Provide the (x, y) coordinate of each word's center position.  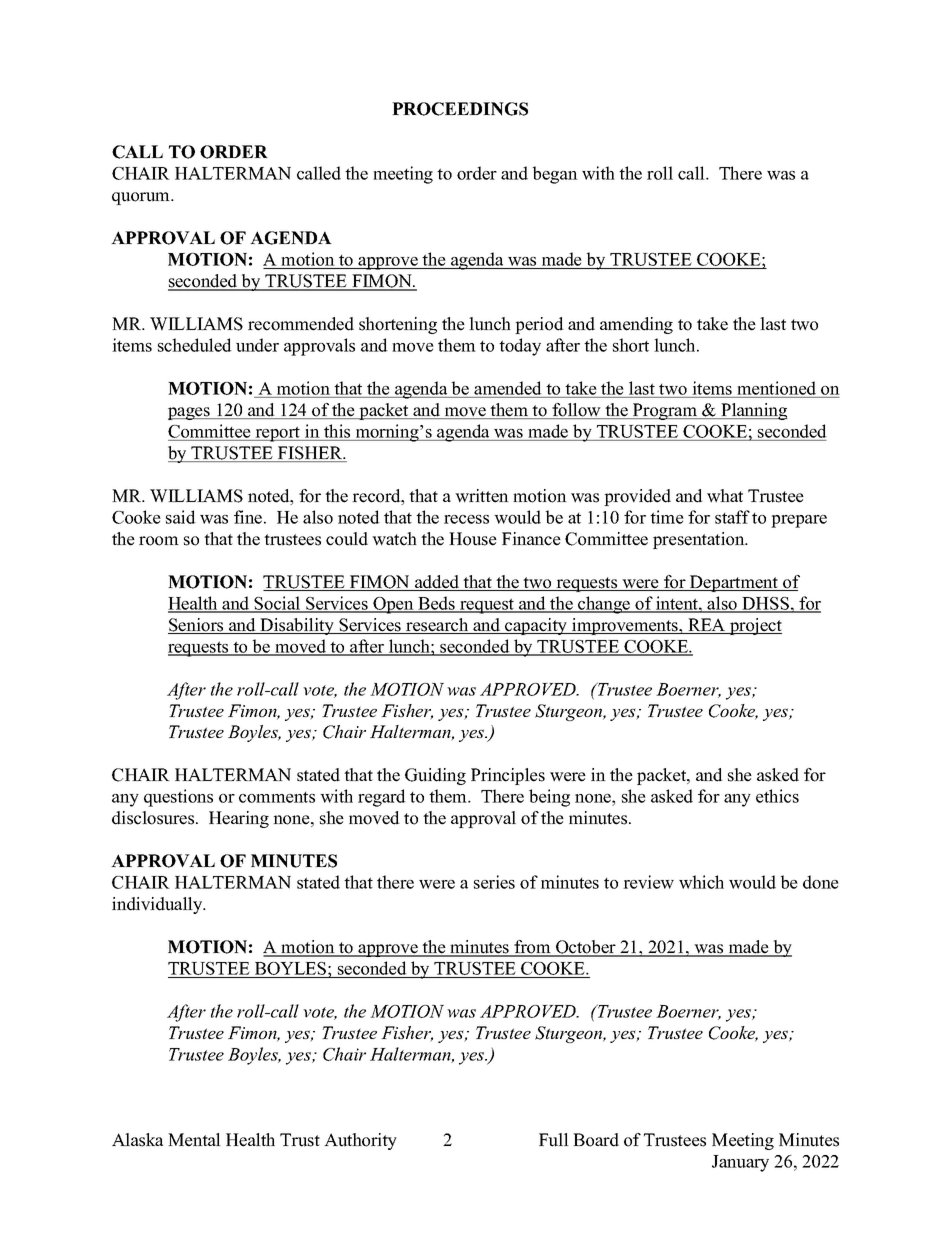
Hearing (239, 819)
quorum (142, 198)
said (181, 517)
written (482, 496)
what (725, 496)
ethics (777, 796)
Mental (194, 1140)
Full (554, 1140)
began (555, 175)
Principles (508, 776)
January (740, 1163)
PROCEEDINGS (460, 109)
